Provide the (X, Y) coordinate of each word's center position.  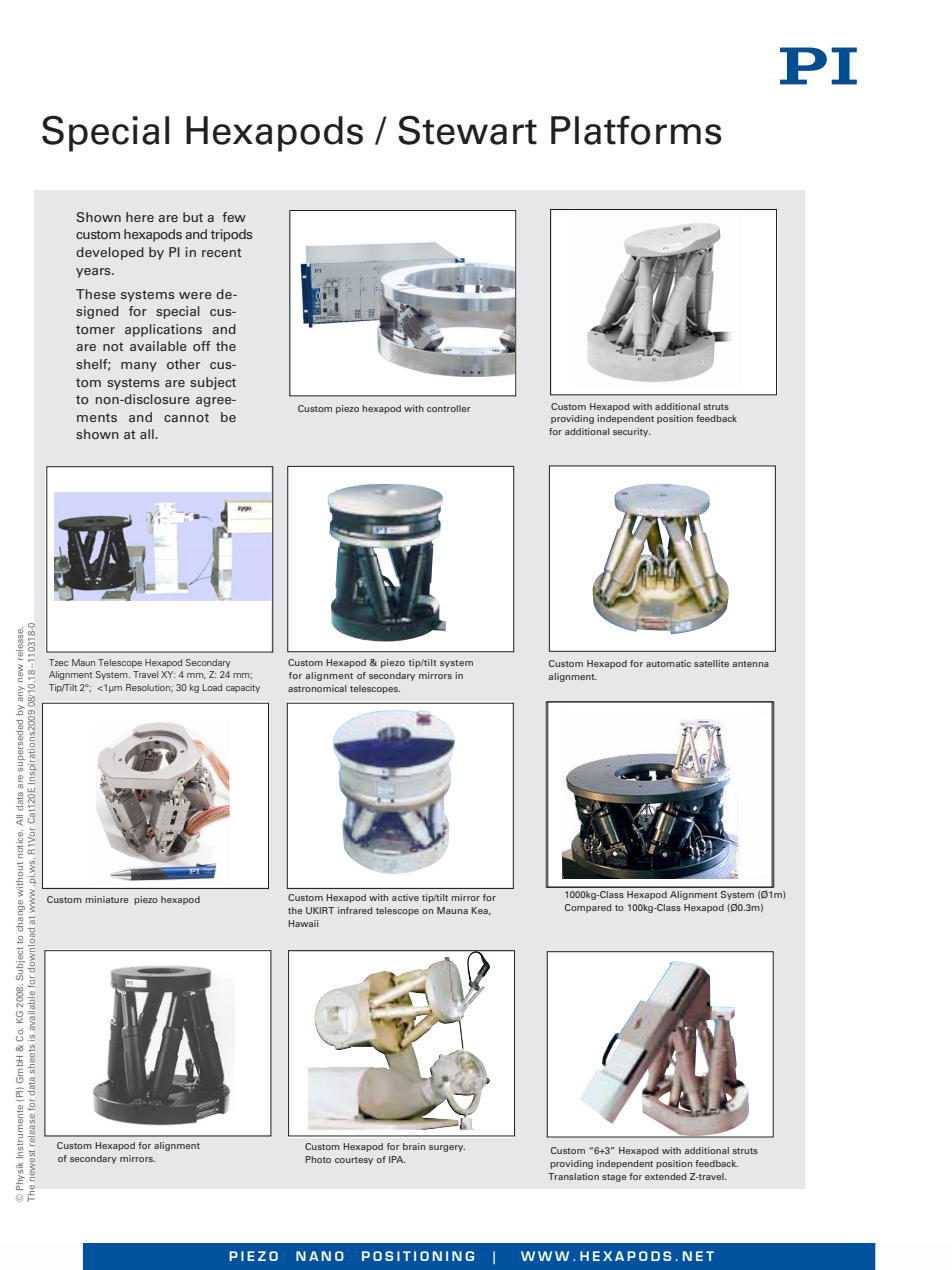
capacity (243, 688)
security (632, 432)
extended (665, 1176)
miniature (106, 899)
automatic (668, 663)
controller (449, 408)
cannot (186, 417)
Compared (588, 908)
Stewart (467, 130)
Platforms (636, 130)
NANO (320, 1256)
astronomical (317, 688)
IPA (397, 1159)
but (193, 217)
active (405, 897)
